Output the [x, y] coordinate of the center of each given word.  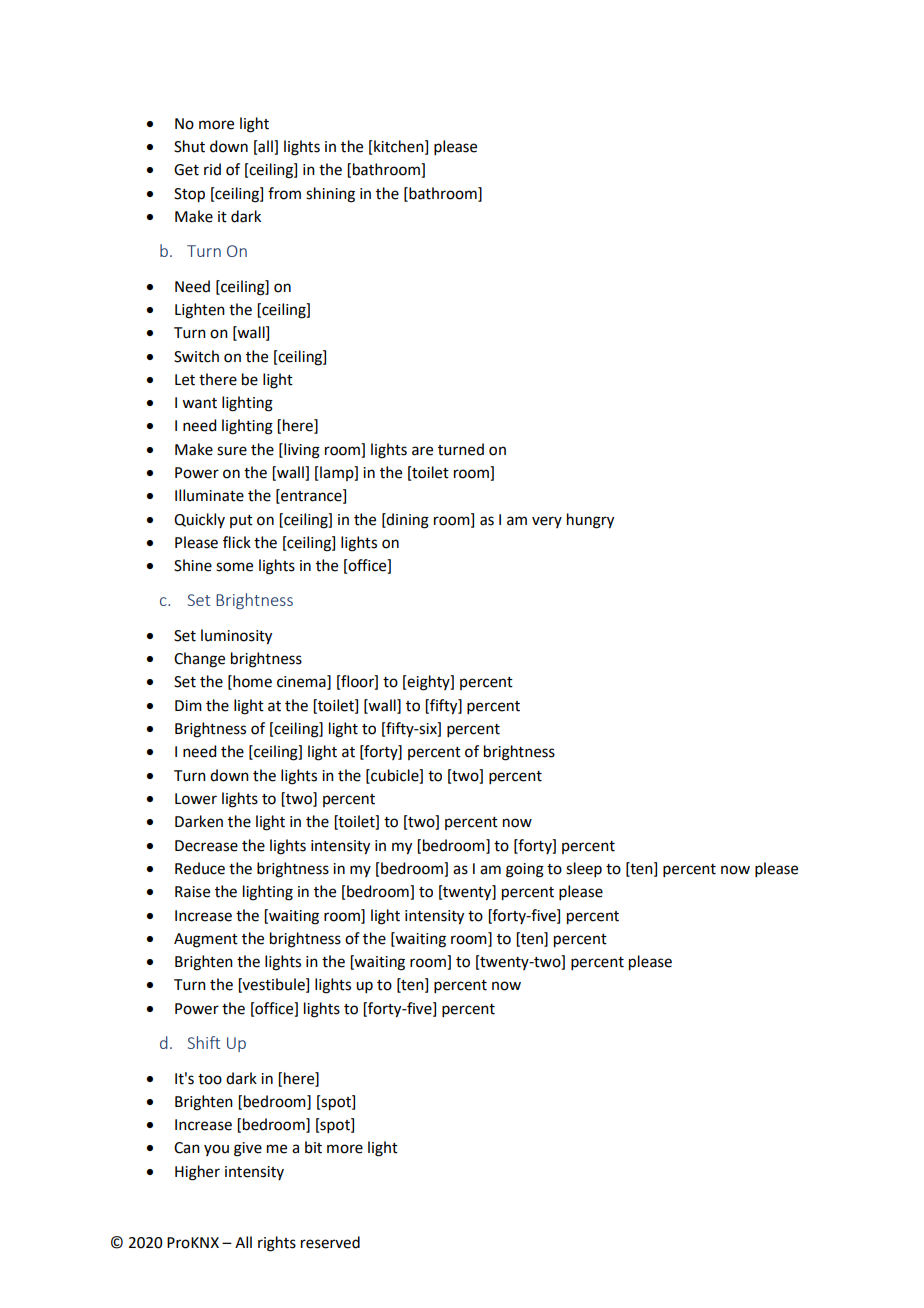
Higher [197, 1173]
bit [313, 1147]
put [241, 521]
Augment [206, 940]
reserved [330, 1242]
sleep [584, 869]
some [234, 567]
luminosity [236, 637]
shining [330, 195]
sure [232, 451]
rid [212, 169]
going [525, 870]
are [422, 451]
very [547, 522]
